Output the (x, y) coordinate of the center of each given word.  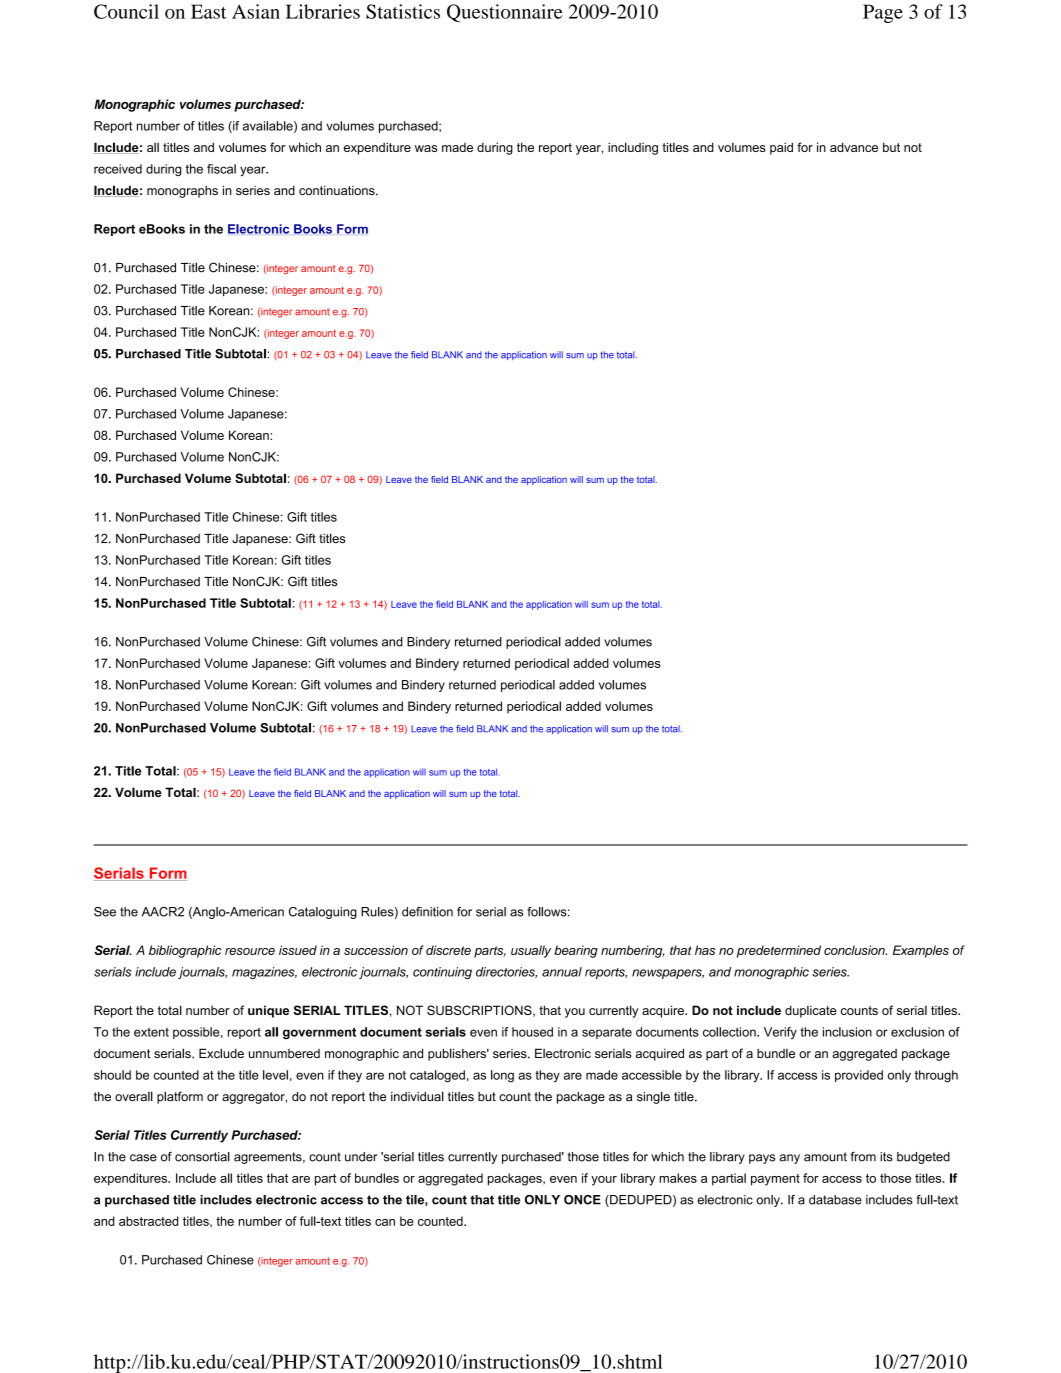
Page (883, 13)
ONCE (582, 1200)
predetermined (779, 951)
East (209, 11)
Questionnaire (505, 13)
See (105, 912)
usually (531, 951)
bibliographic (185, 951)
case (143, 1158)
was (426, 148)
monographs (182, 192)
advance (854, 147)
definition (427, 912)
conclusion (855, 950)
